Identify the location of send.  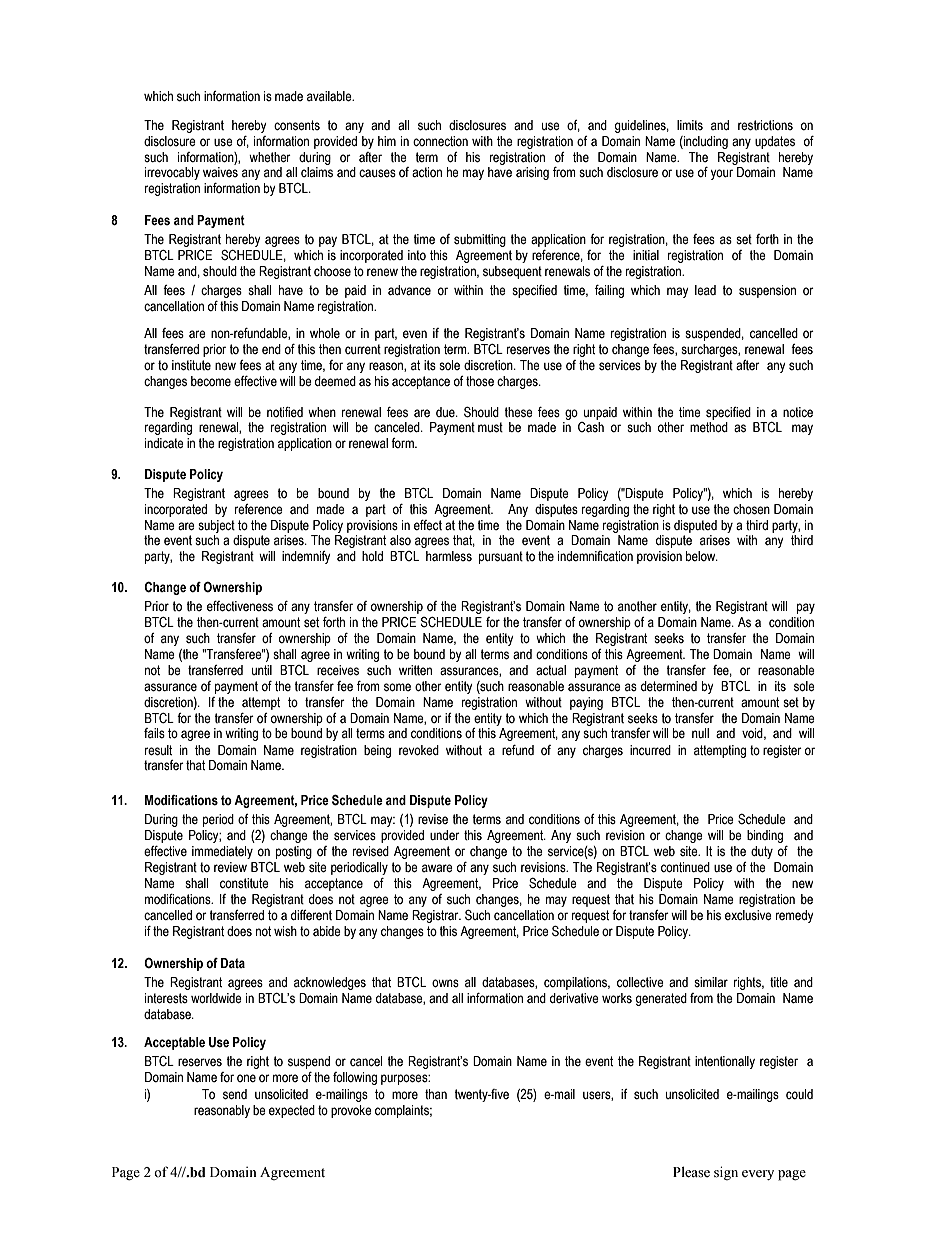
(235, 1094).
